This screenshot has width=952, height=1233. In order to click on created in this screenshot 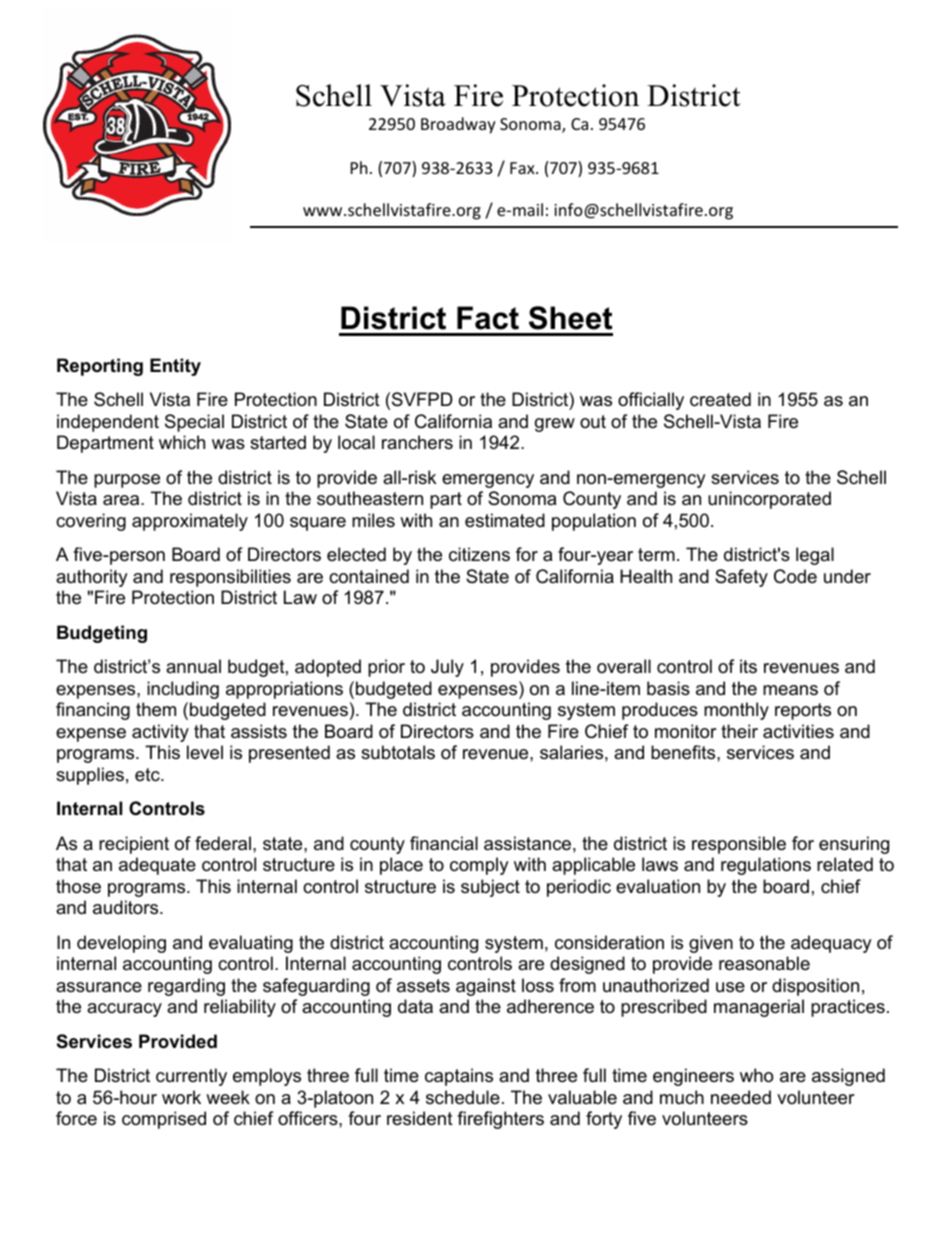, I will do `click(720, 399)`.
